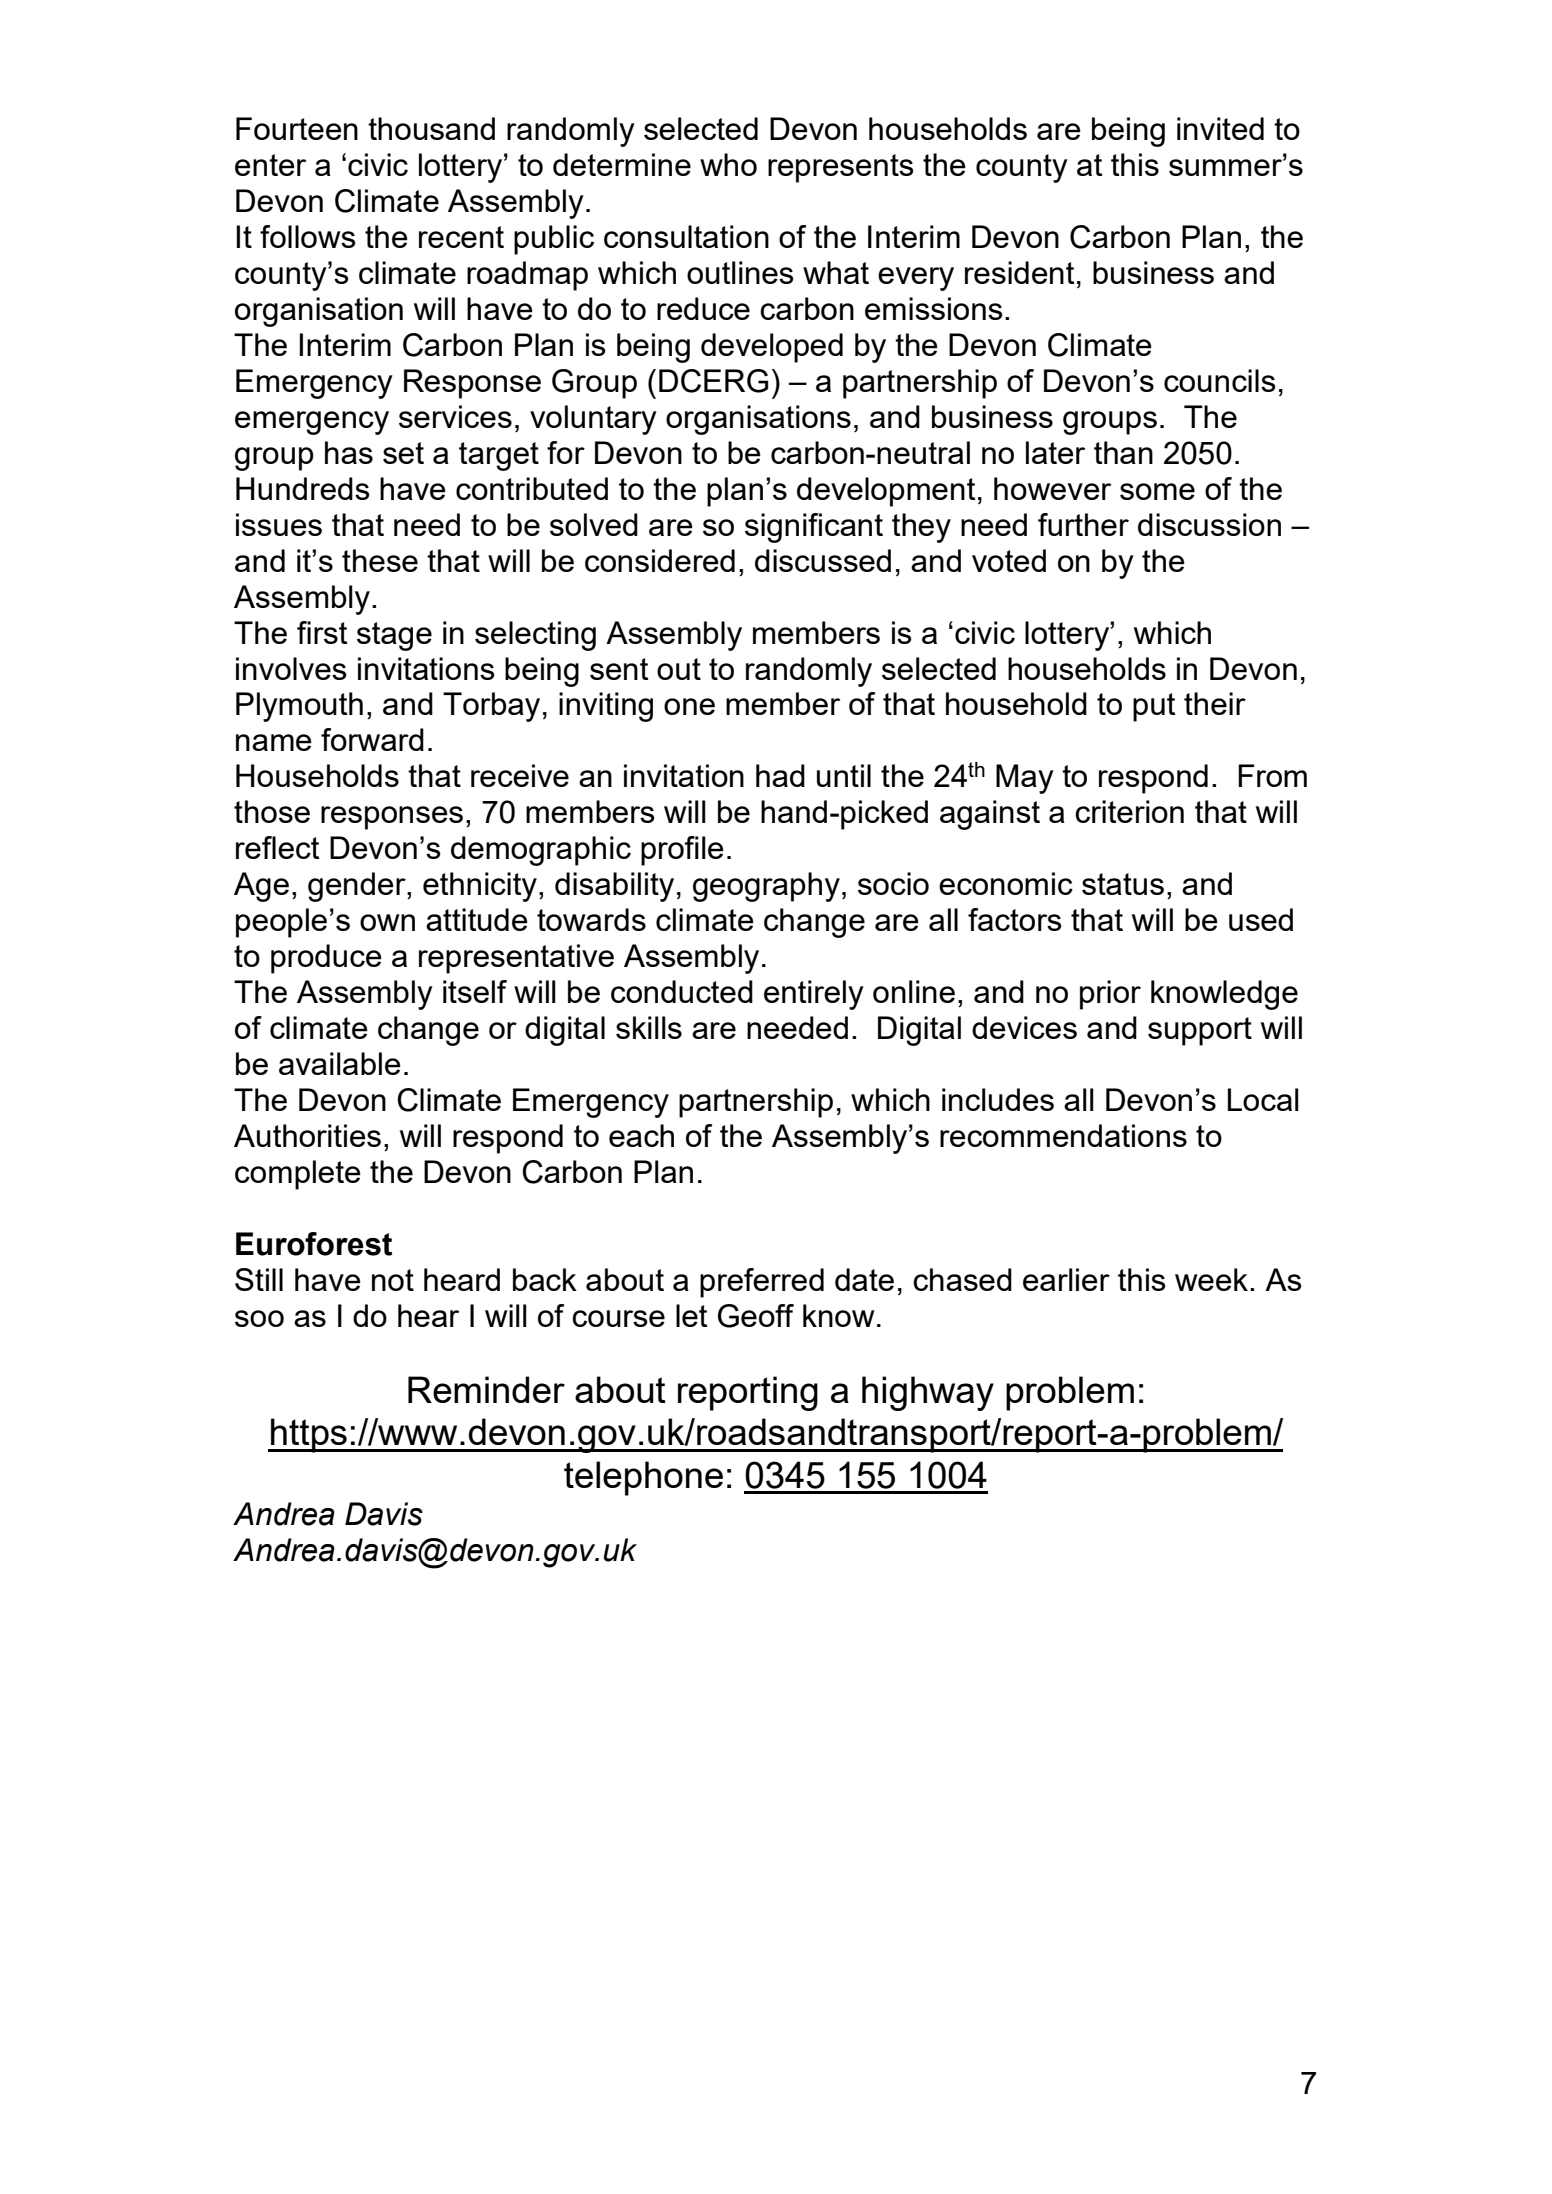 This screenshot has width=1552, height=2194. I want to click on these, so click(380, 560).
